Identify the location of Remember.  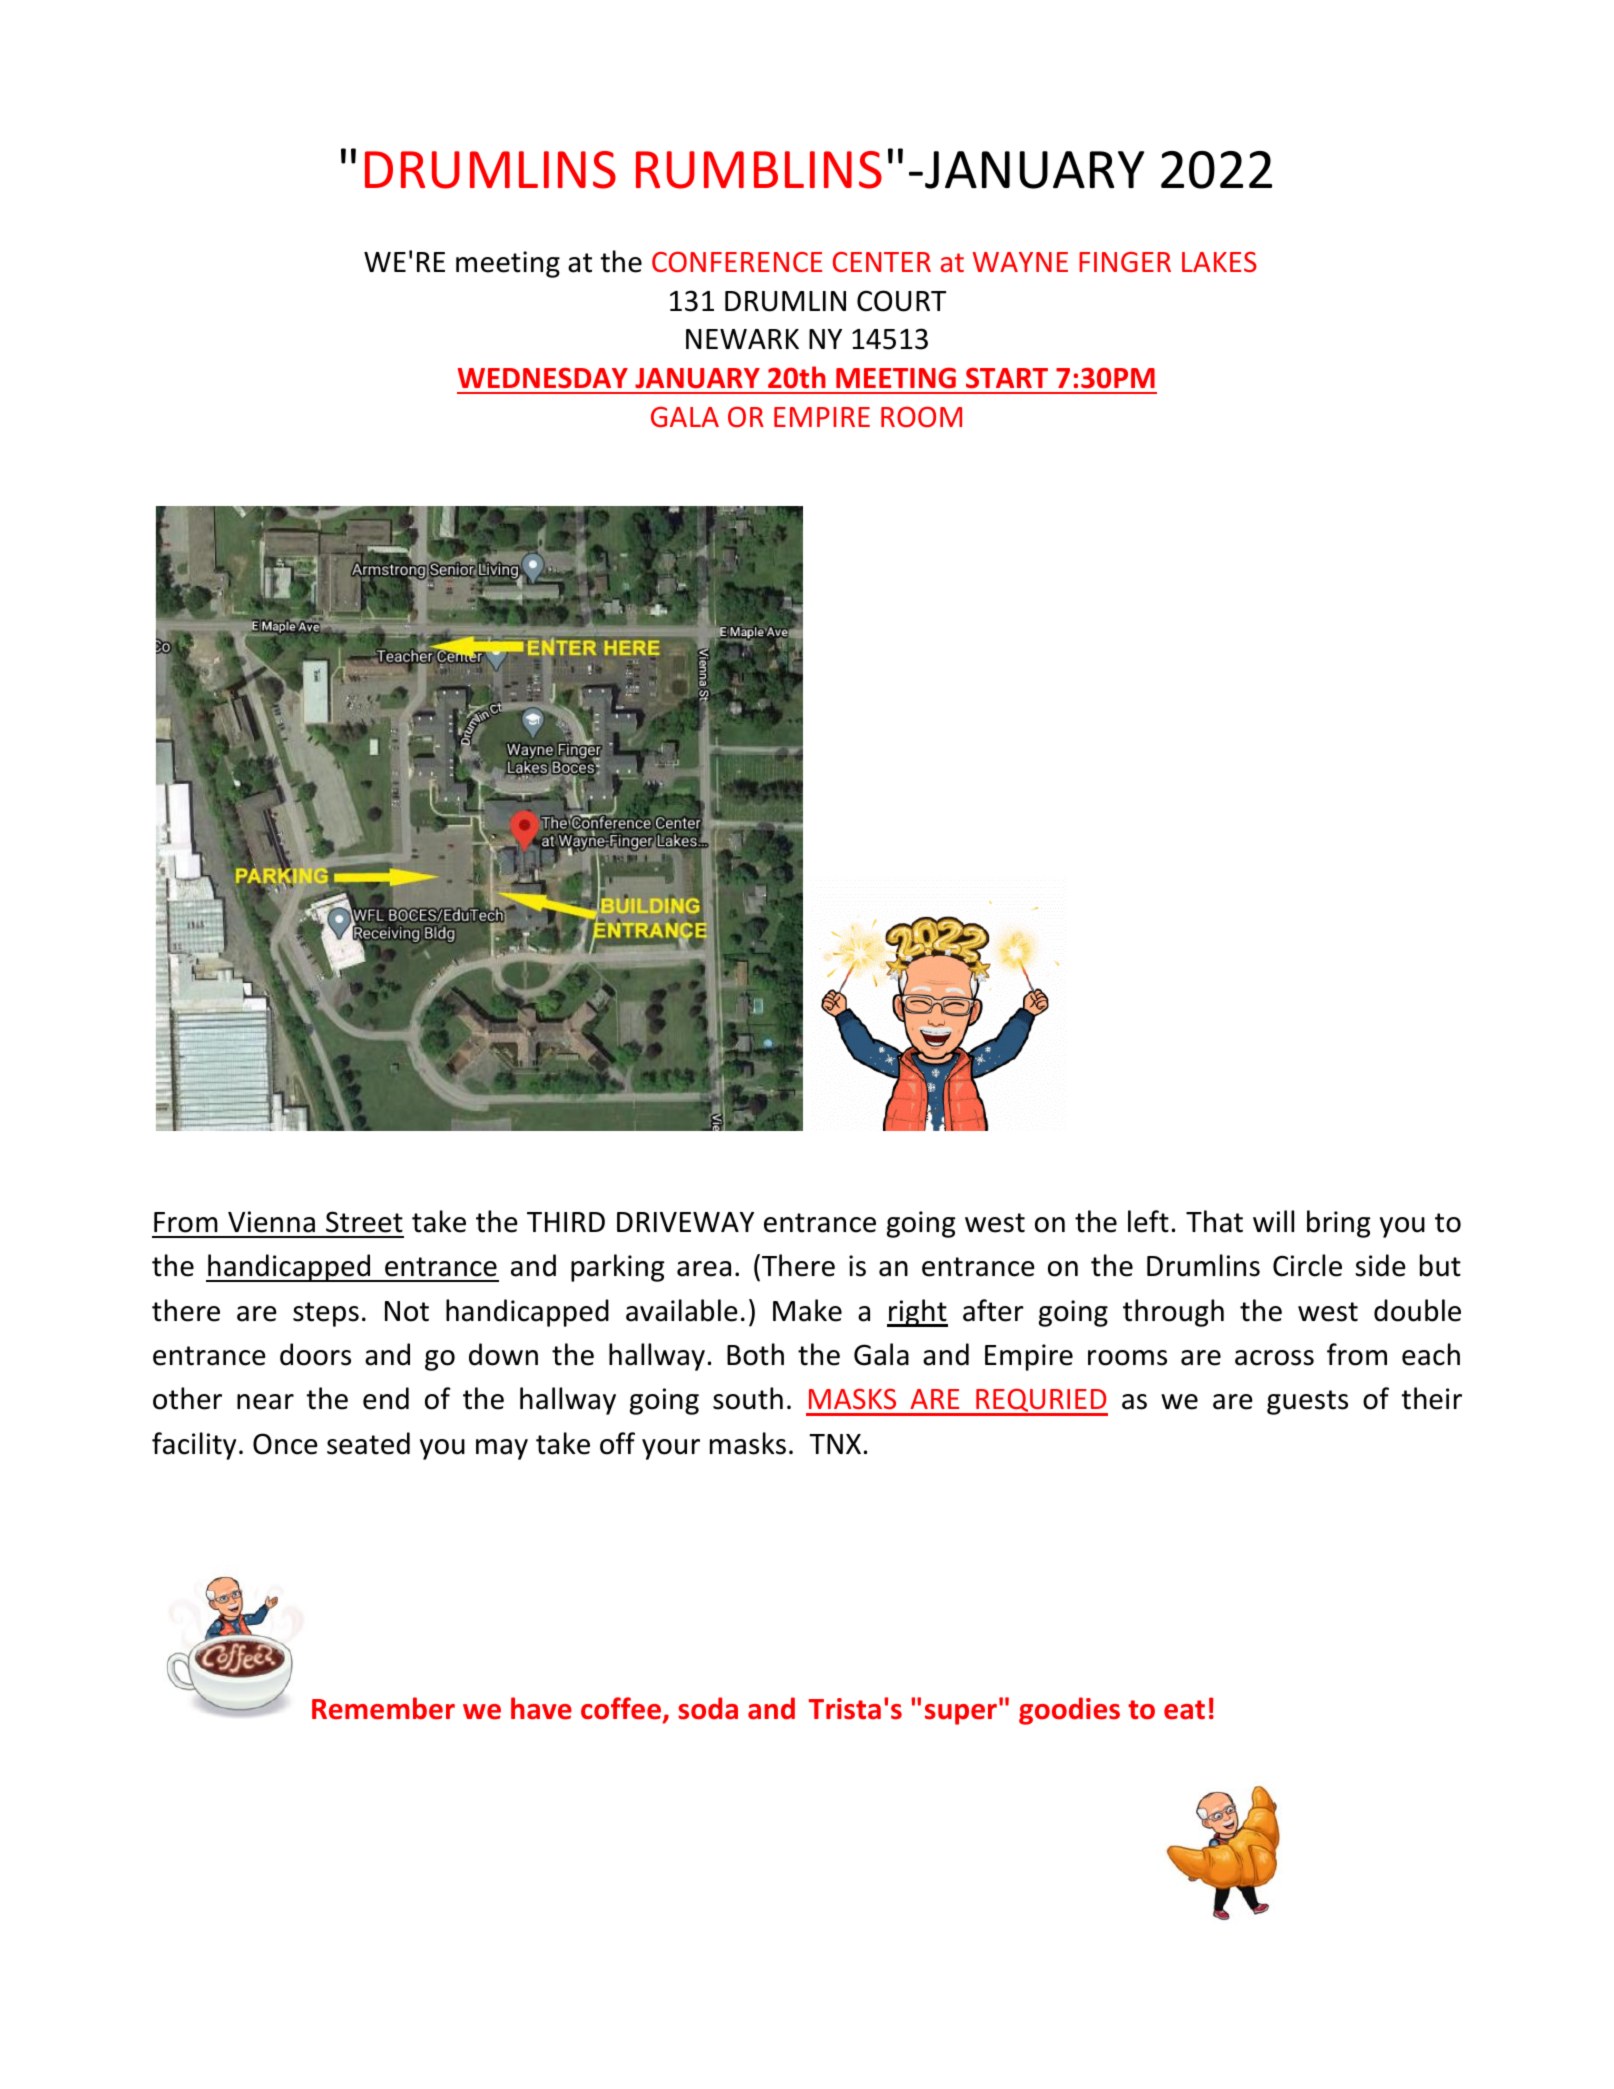
(383, 1708).
